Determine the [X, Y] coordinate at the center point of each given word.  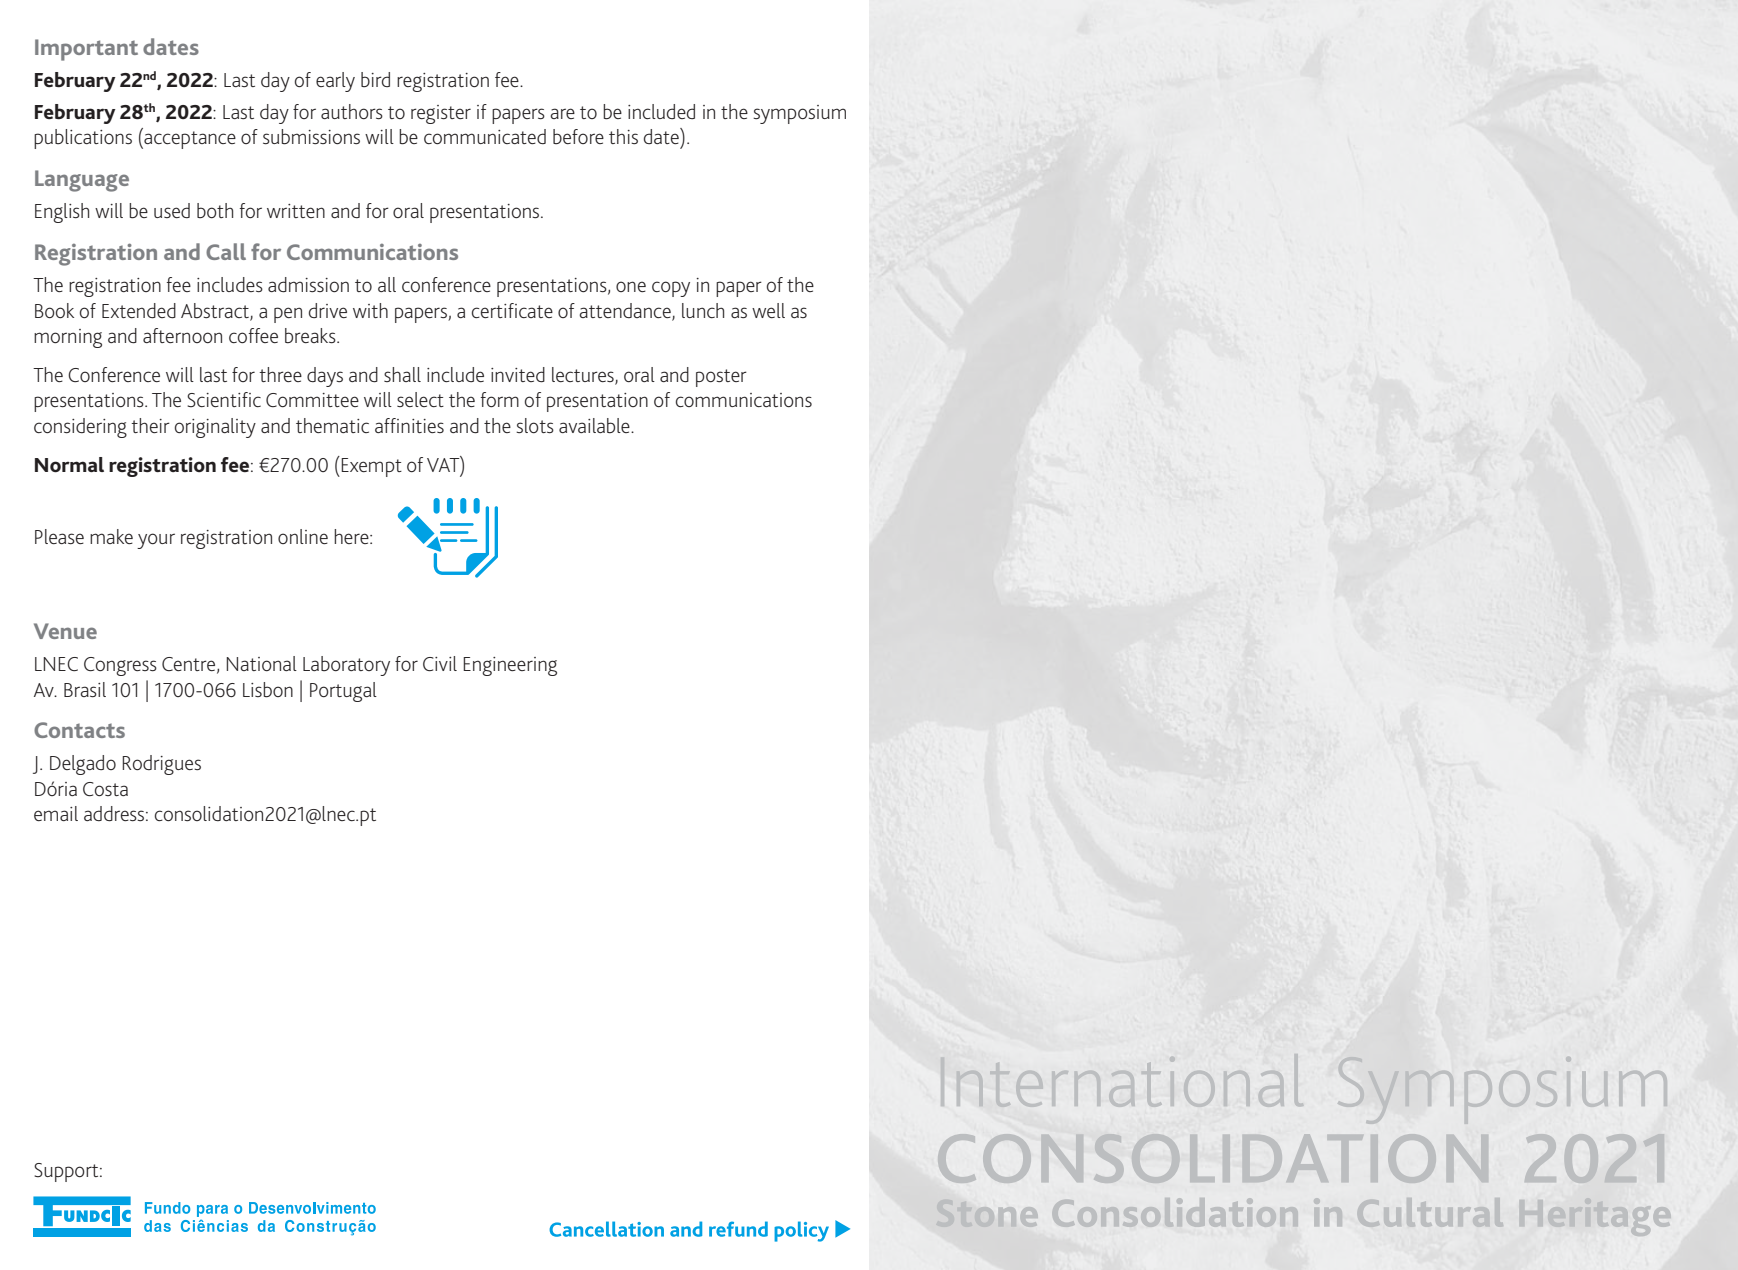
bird [375, 79]
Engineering [510, 666]
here [352, 536]
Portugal [343, 692]
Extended [139, 311]
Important [86, 50]
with [370, 310]
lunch [703, 310]
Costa [105, 789]
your [156, 541]
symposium [799, 114]
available [595, 426]
